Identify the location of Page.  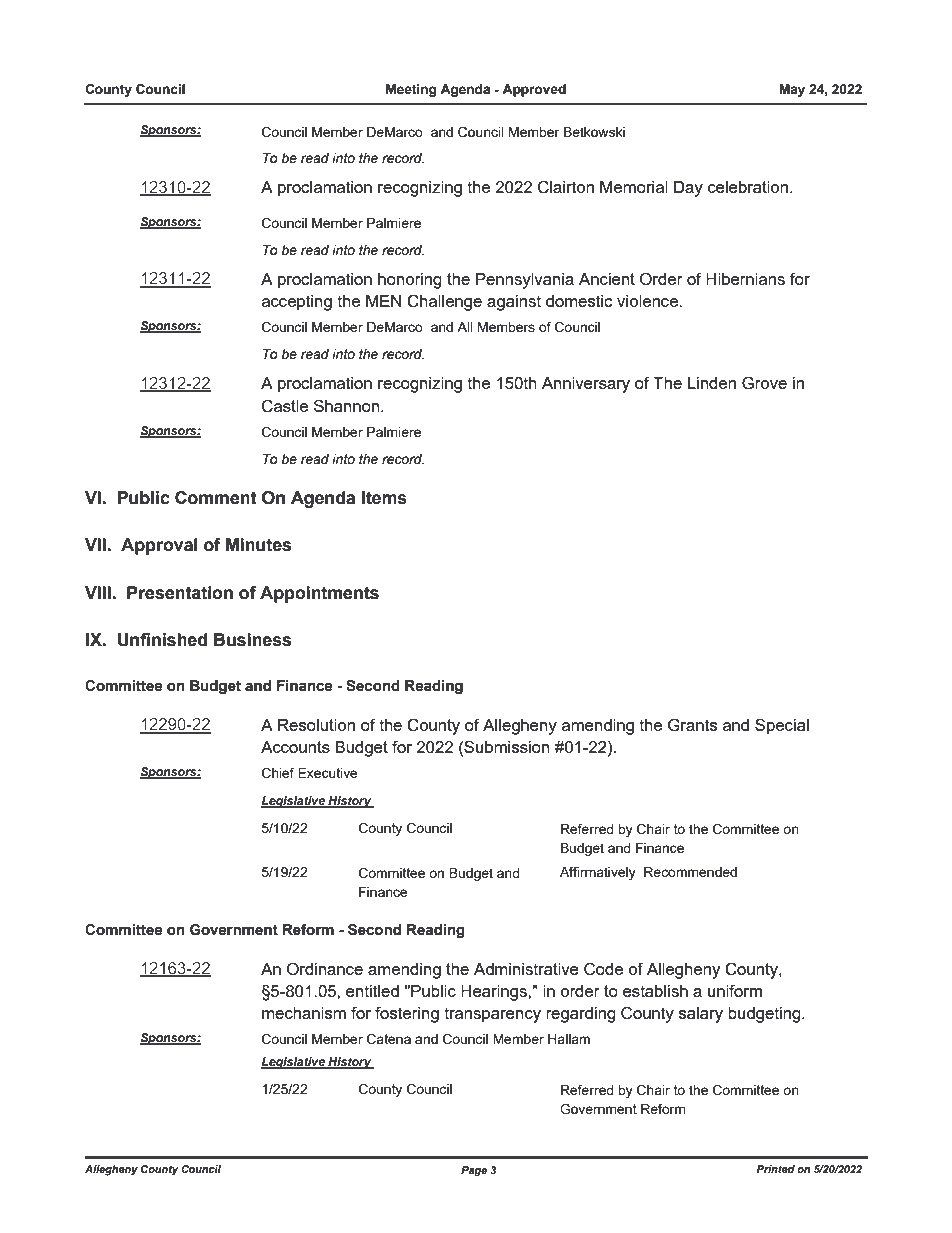
(474, 1171).
